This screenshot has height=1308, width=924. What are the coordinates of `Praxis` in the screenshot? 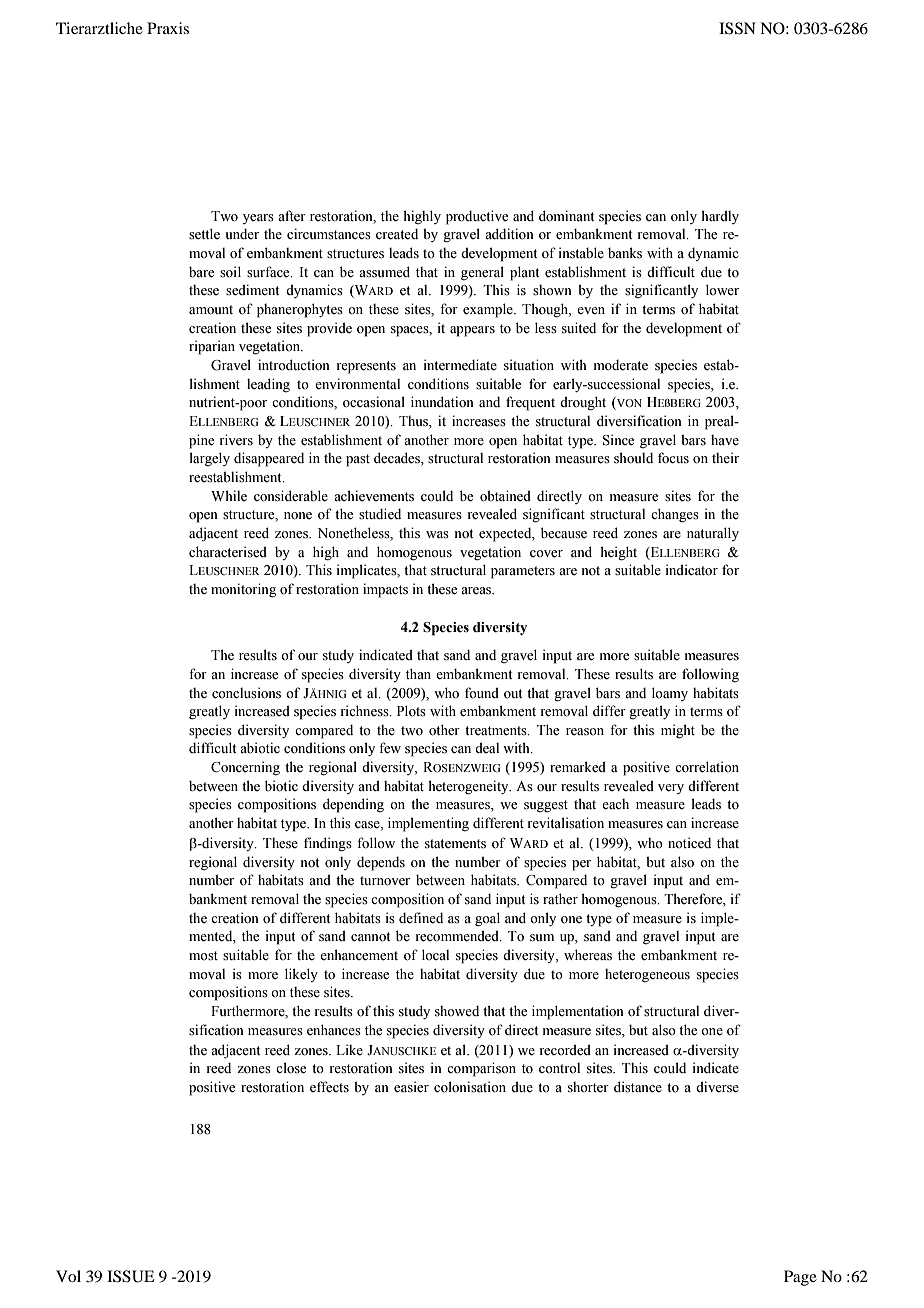 It's located at (168, 28).
